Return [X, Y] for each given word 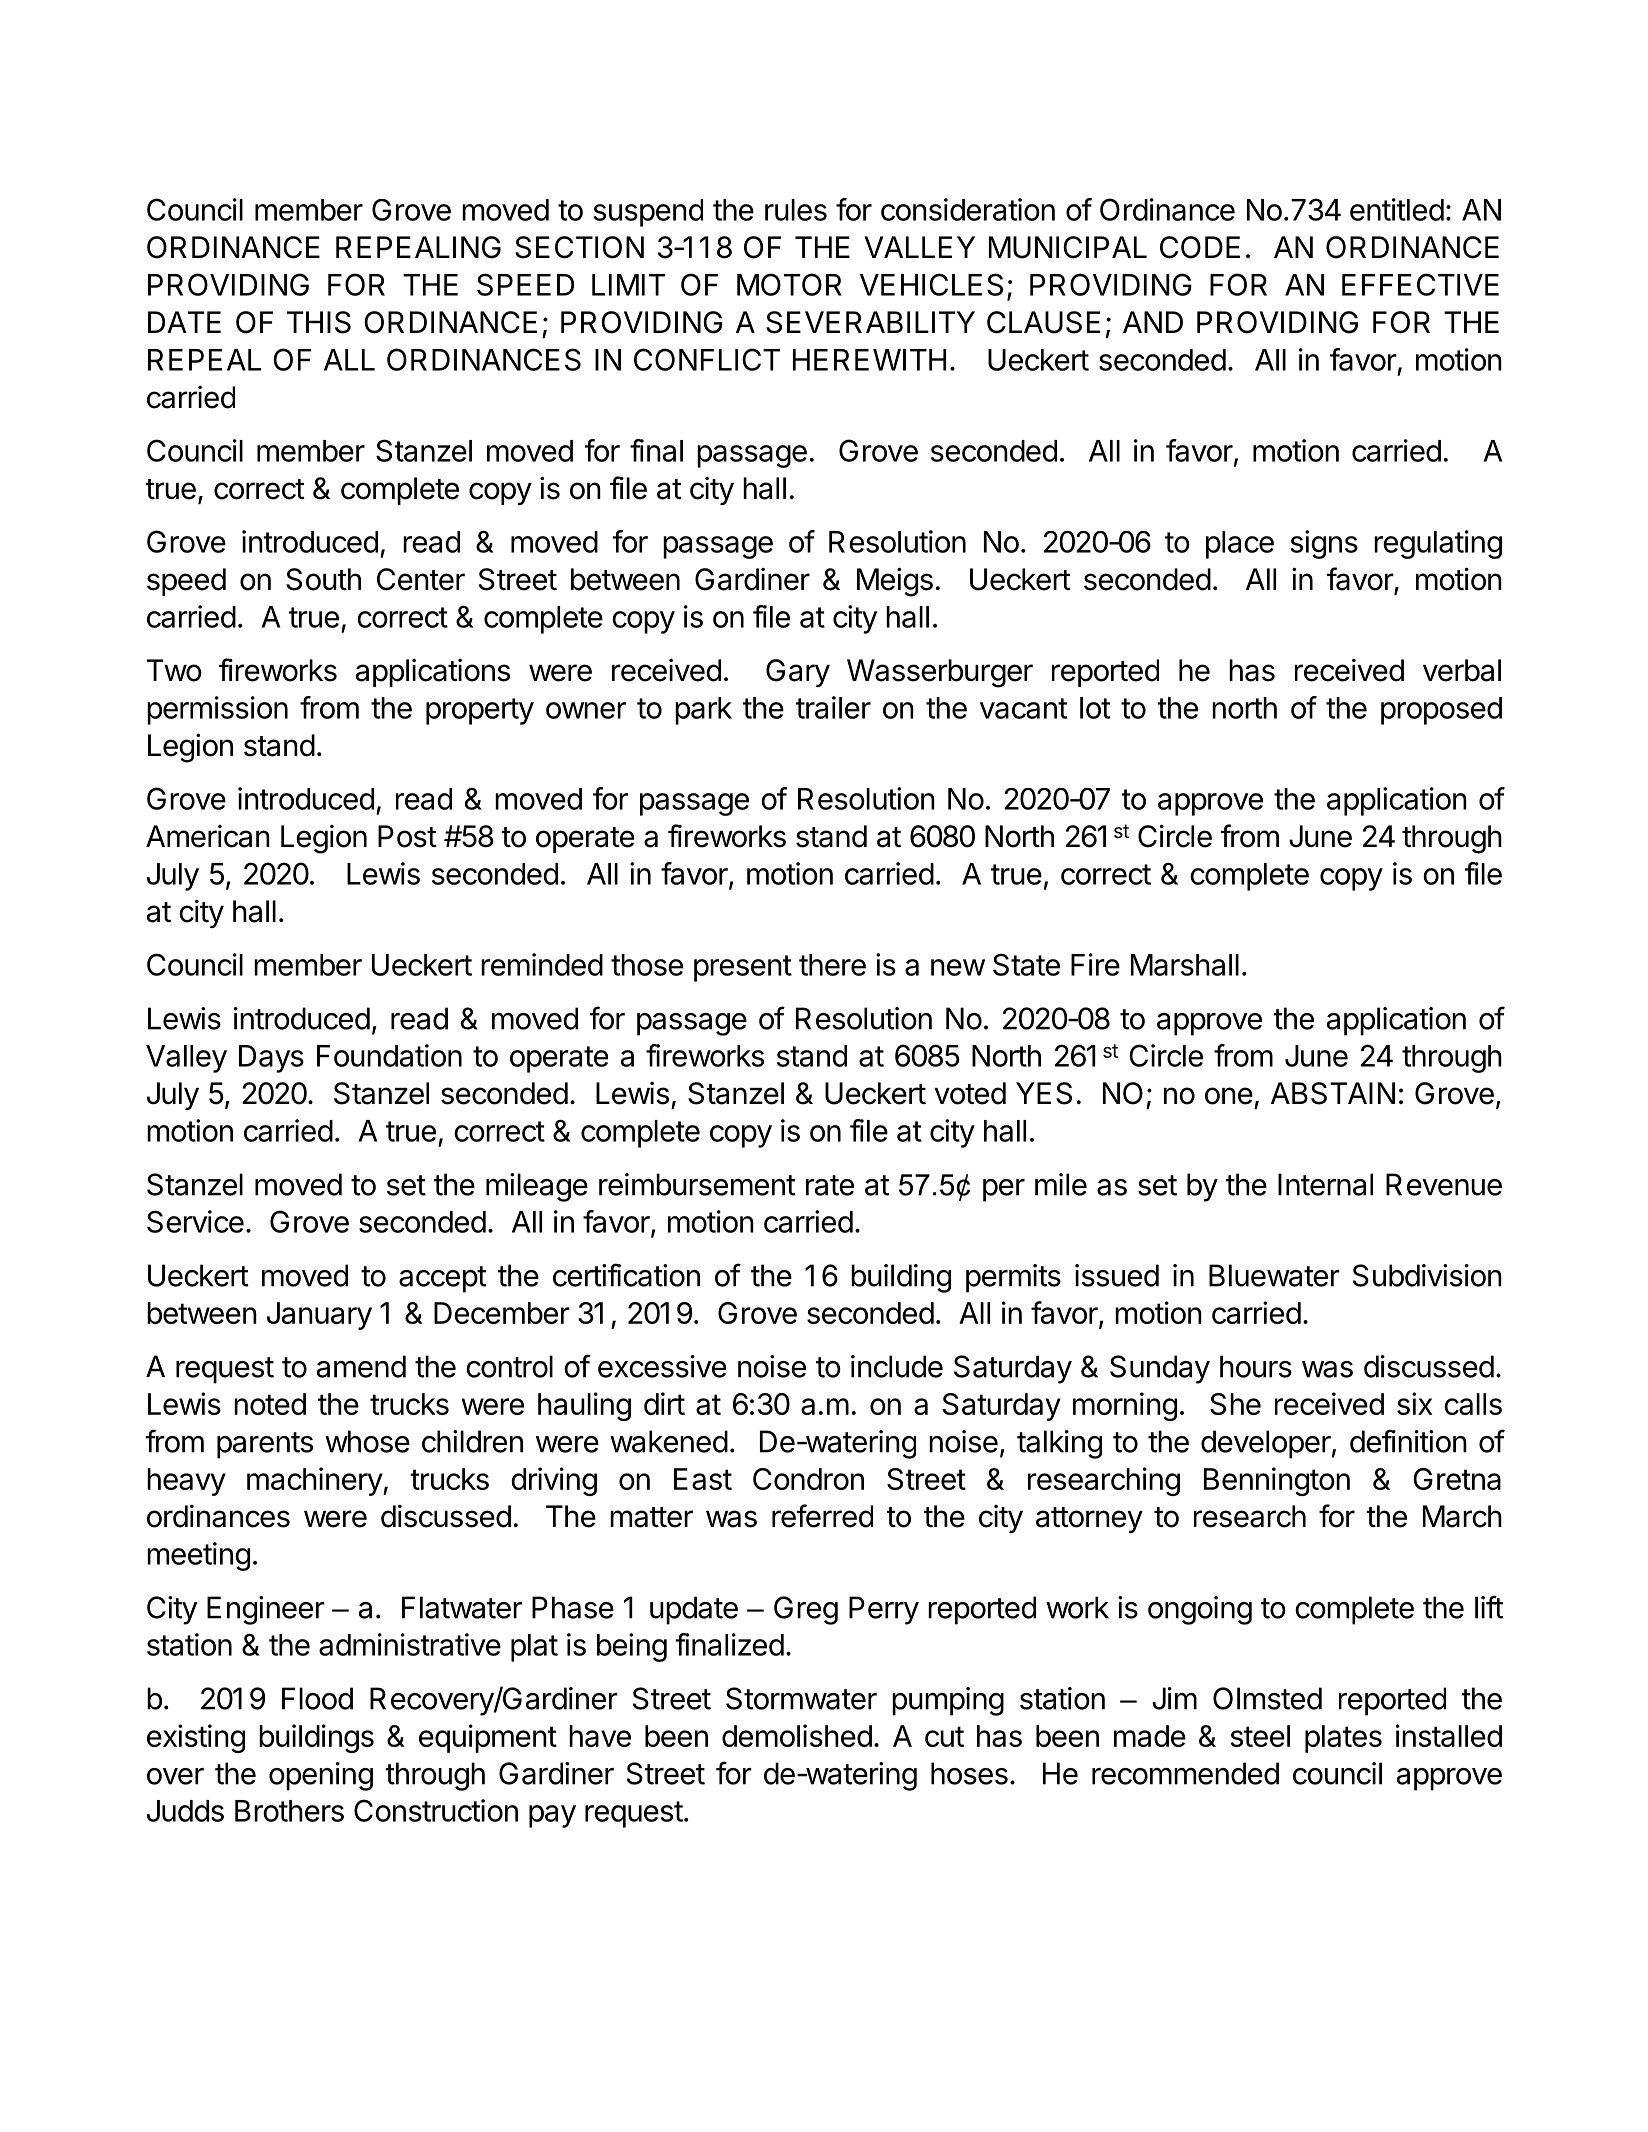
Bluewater [1274, 1275]
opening [321, 1776]
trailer [833, 707]
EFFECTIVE [1420, 284]
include [897, 1366]
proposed [1441, 711]
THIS [319, 322]
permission [217, 710]
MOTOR [789, 284]
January [319, 1316]
